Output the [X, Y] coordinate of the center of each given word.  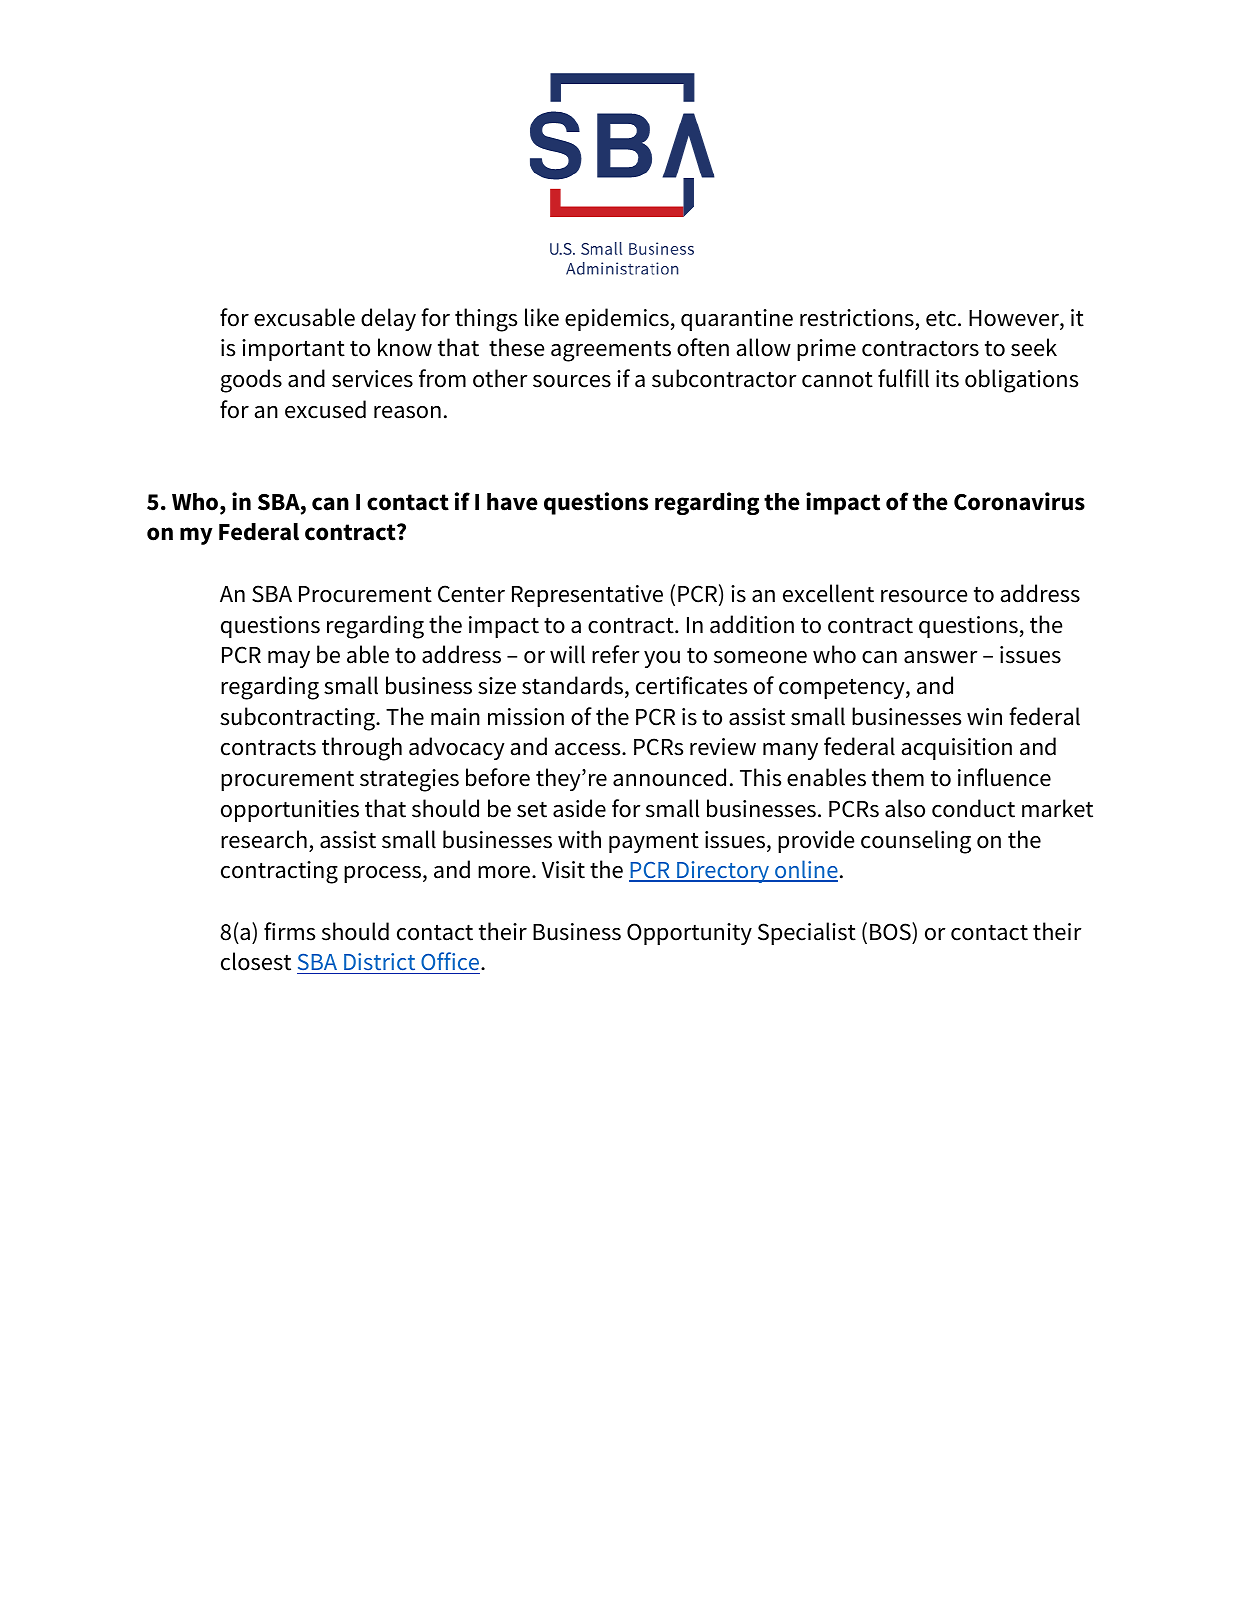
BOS [891, 931]
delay [388, 319]
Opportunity [689, 934]
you [662, 659]
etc [942, 319]
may [289, 659]
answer [941, 657]
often [703, 347]
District [380, 963]
